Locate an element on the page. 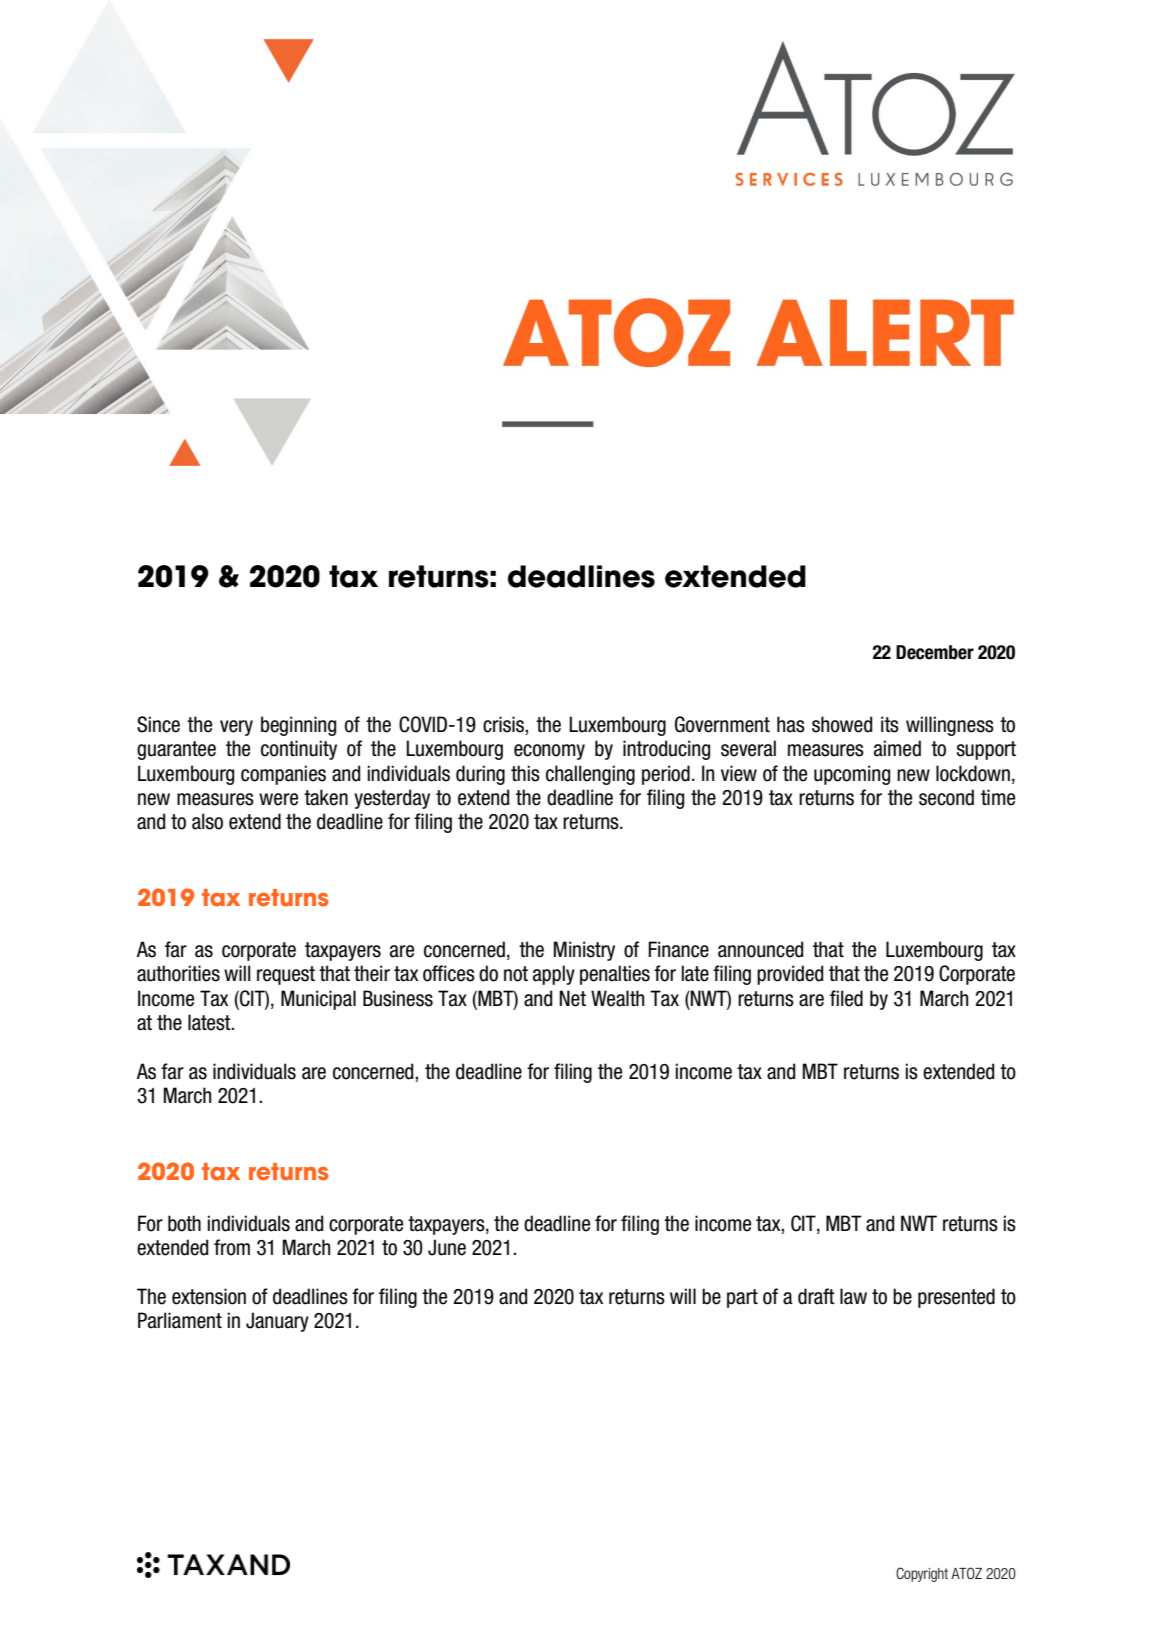 This document has width=1153, height=1631. January is located at coordinates (277, 1322).
